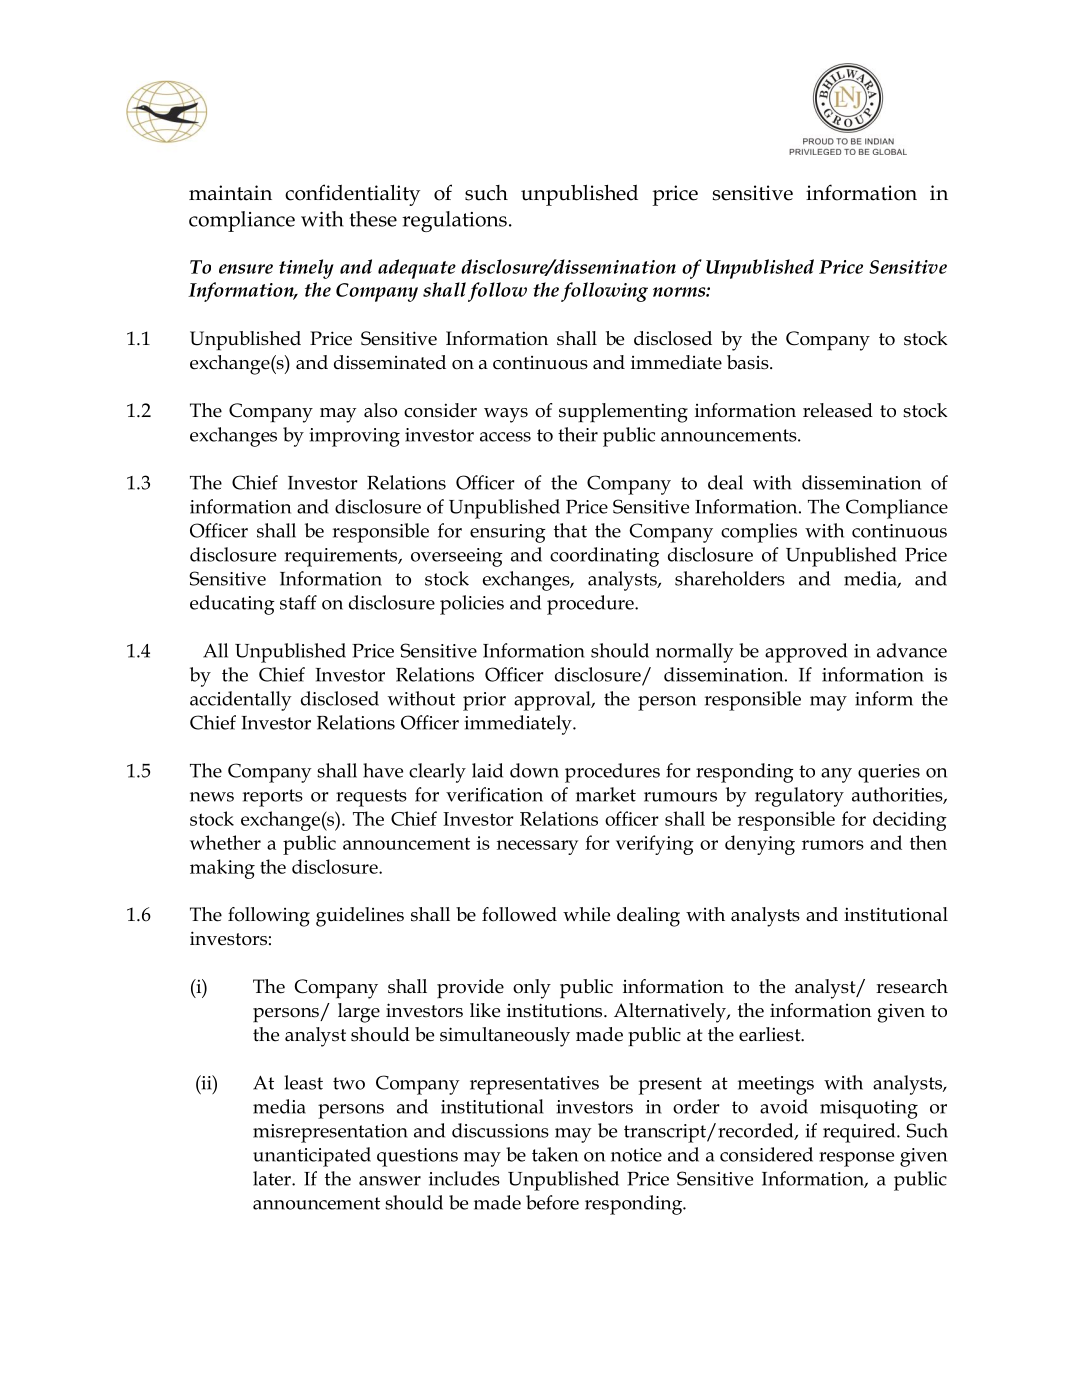  What do you see at coordinates (298, 602) in the screenshot?
I see `staff` at bounding box center [298, 602].
